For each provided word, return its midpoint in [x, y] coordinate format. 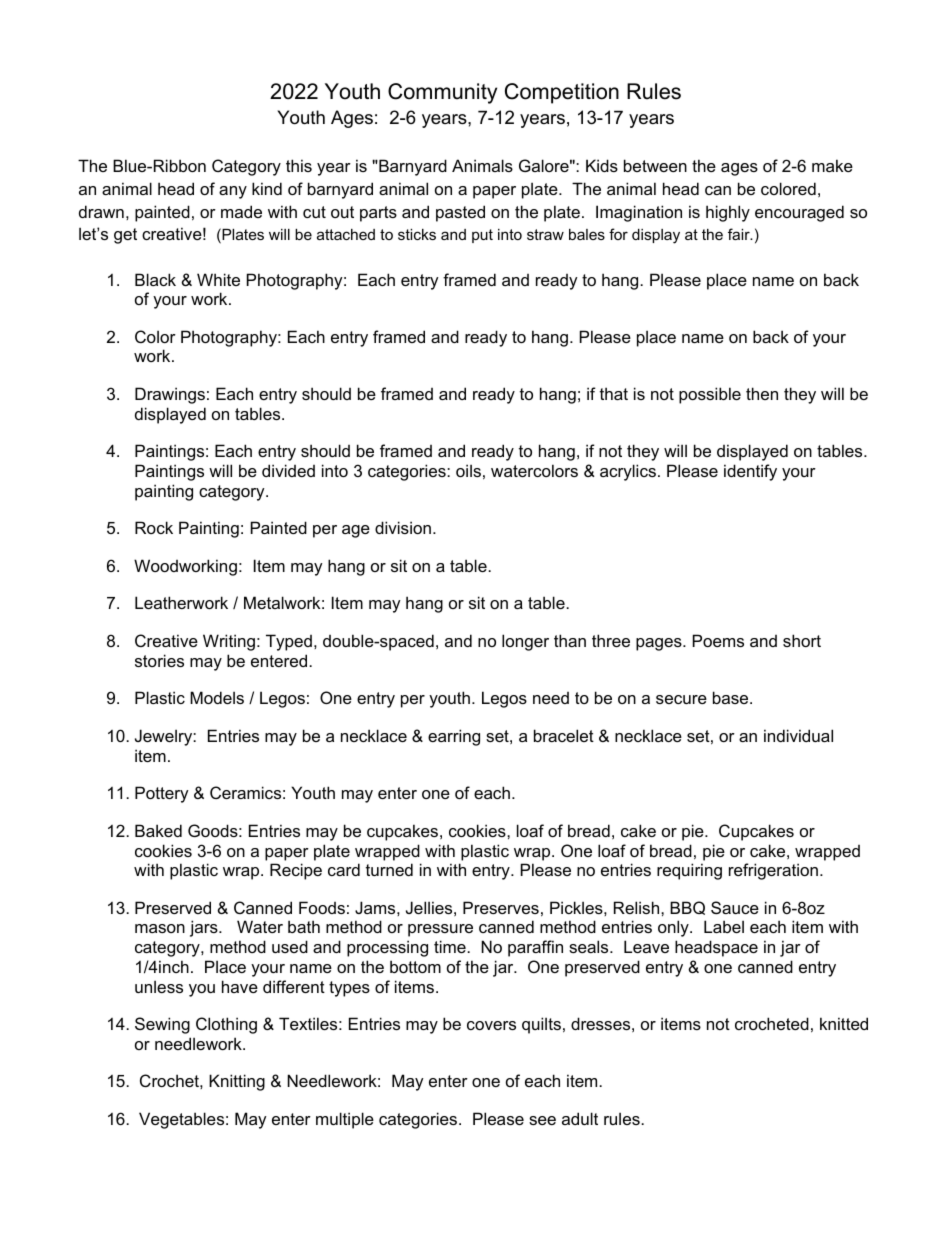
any [233, 192]
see [542, 1120]
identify [750, 472]
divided [288, 470]
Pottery [162, 794]
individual [798, 735]
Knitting [237, 1082]
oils [468, 470]
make [832, 165]
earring [454, 737]
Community [442, 93]
